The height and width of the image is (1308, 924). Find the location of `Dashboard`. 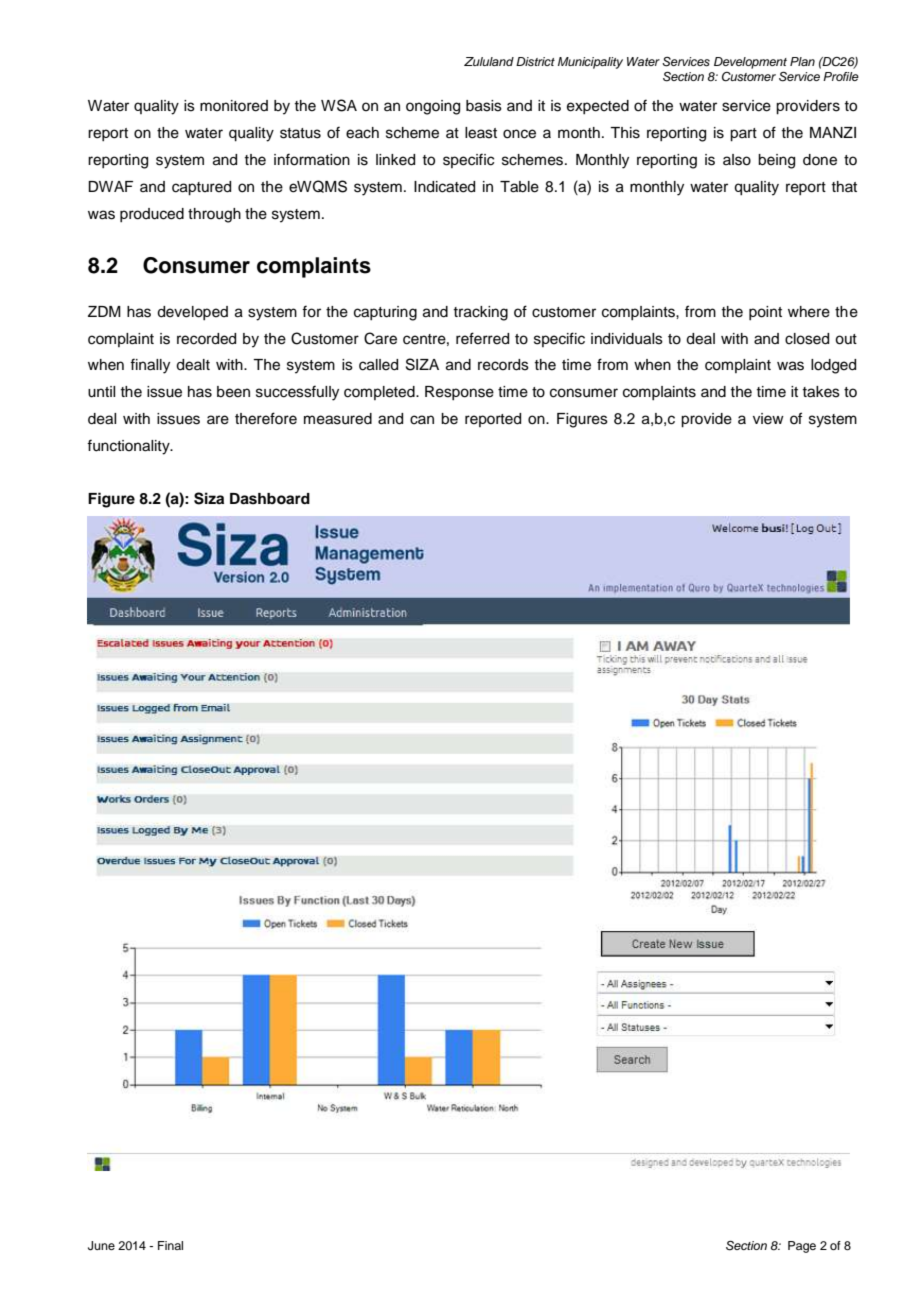

Dashboard is located at coordinates (270, 499).
